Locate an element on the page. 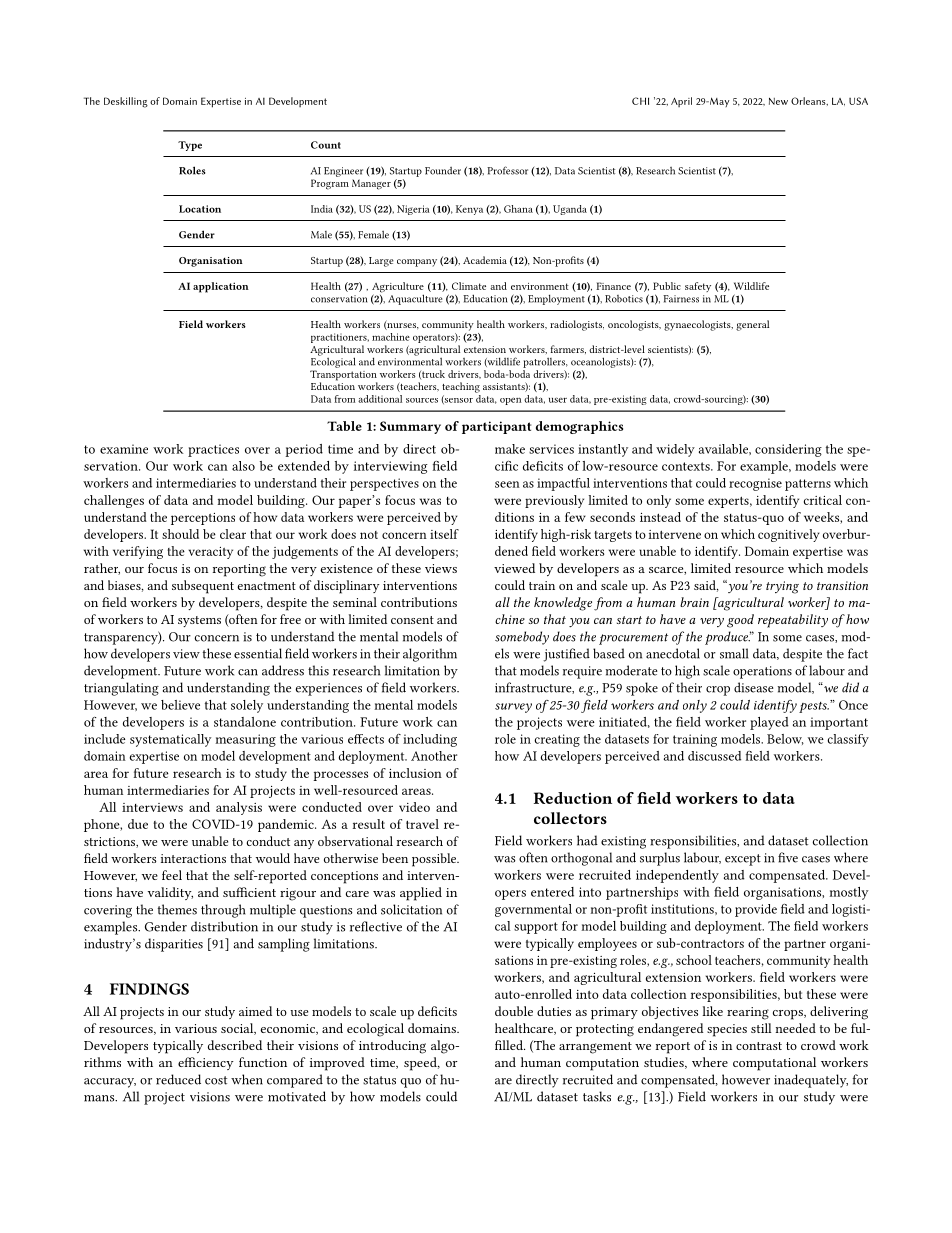  efficiency is located at coordinates (206, 1063).
